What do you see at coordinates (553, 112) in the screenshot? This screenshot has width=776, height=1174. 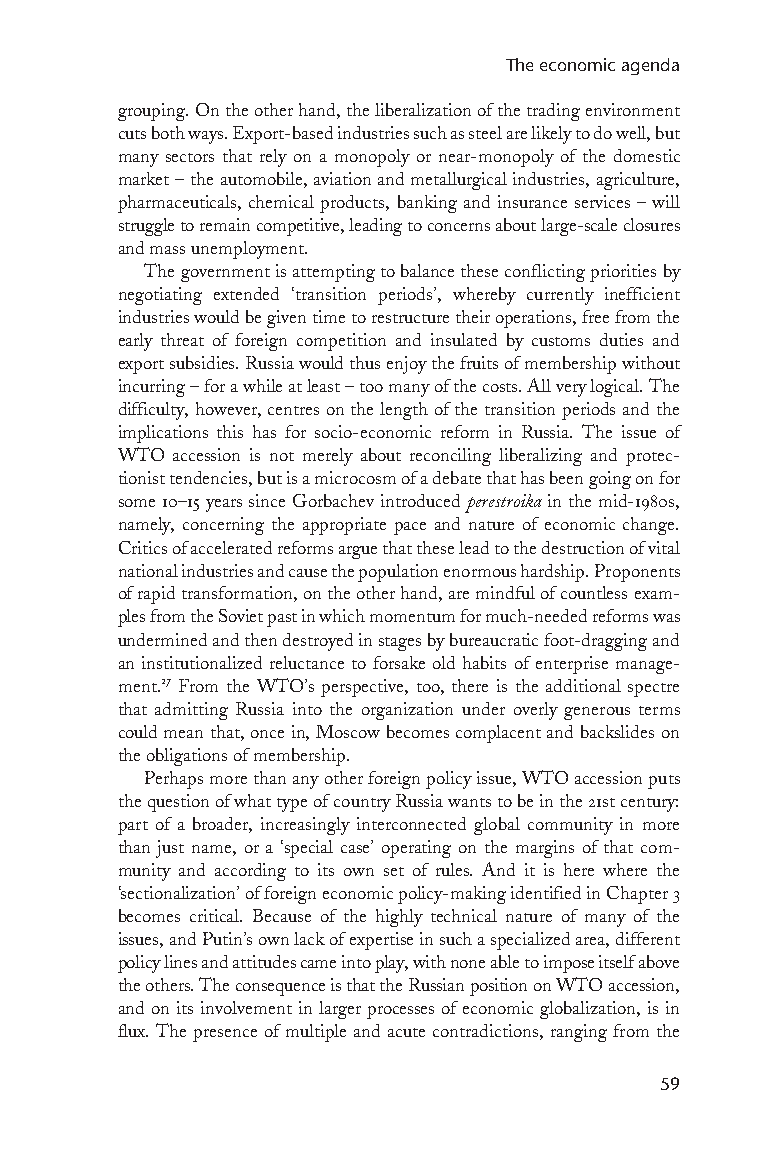 I see `trading` at bounding box center [553, 112].
